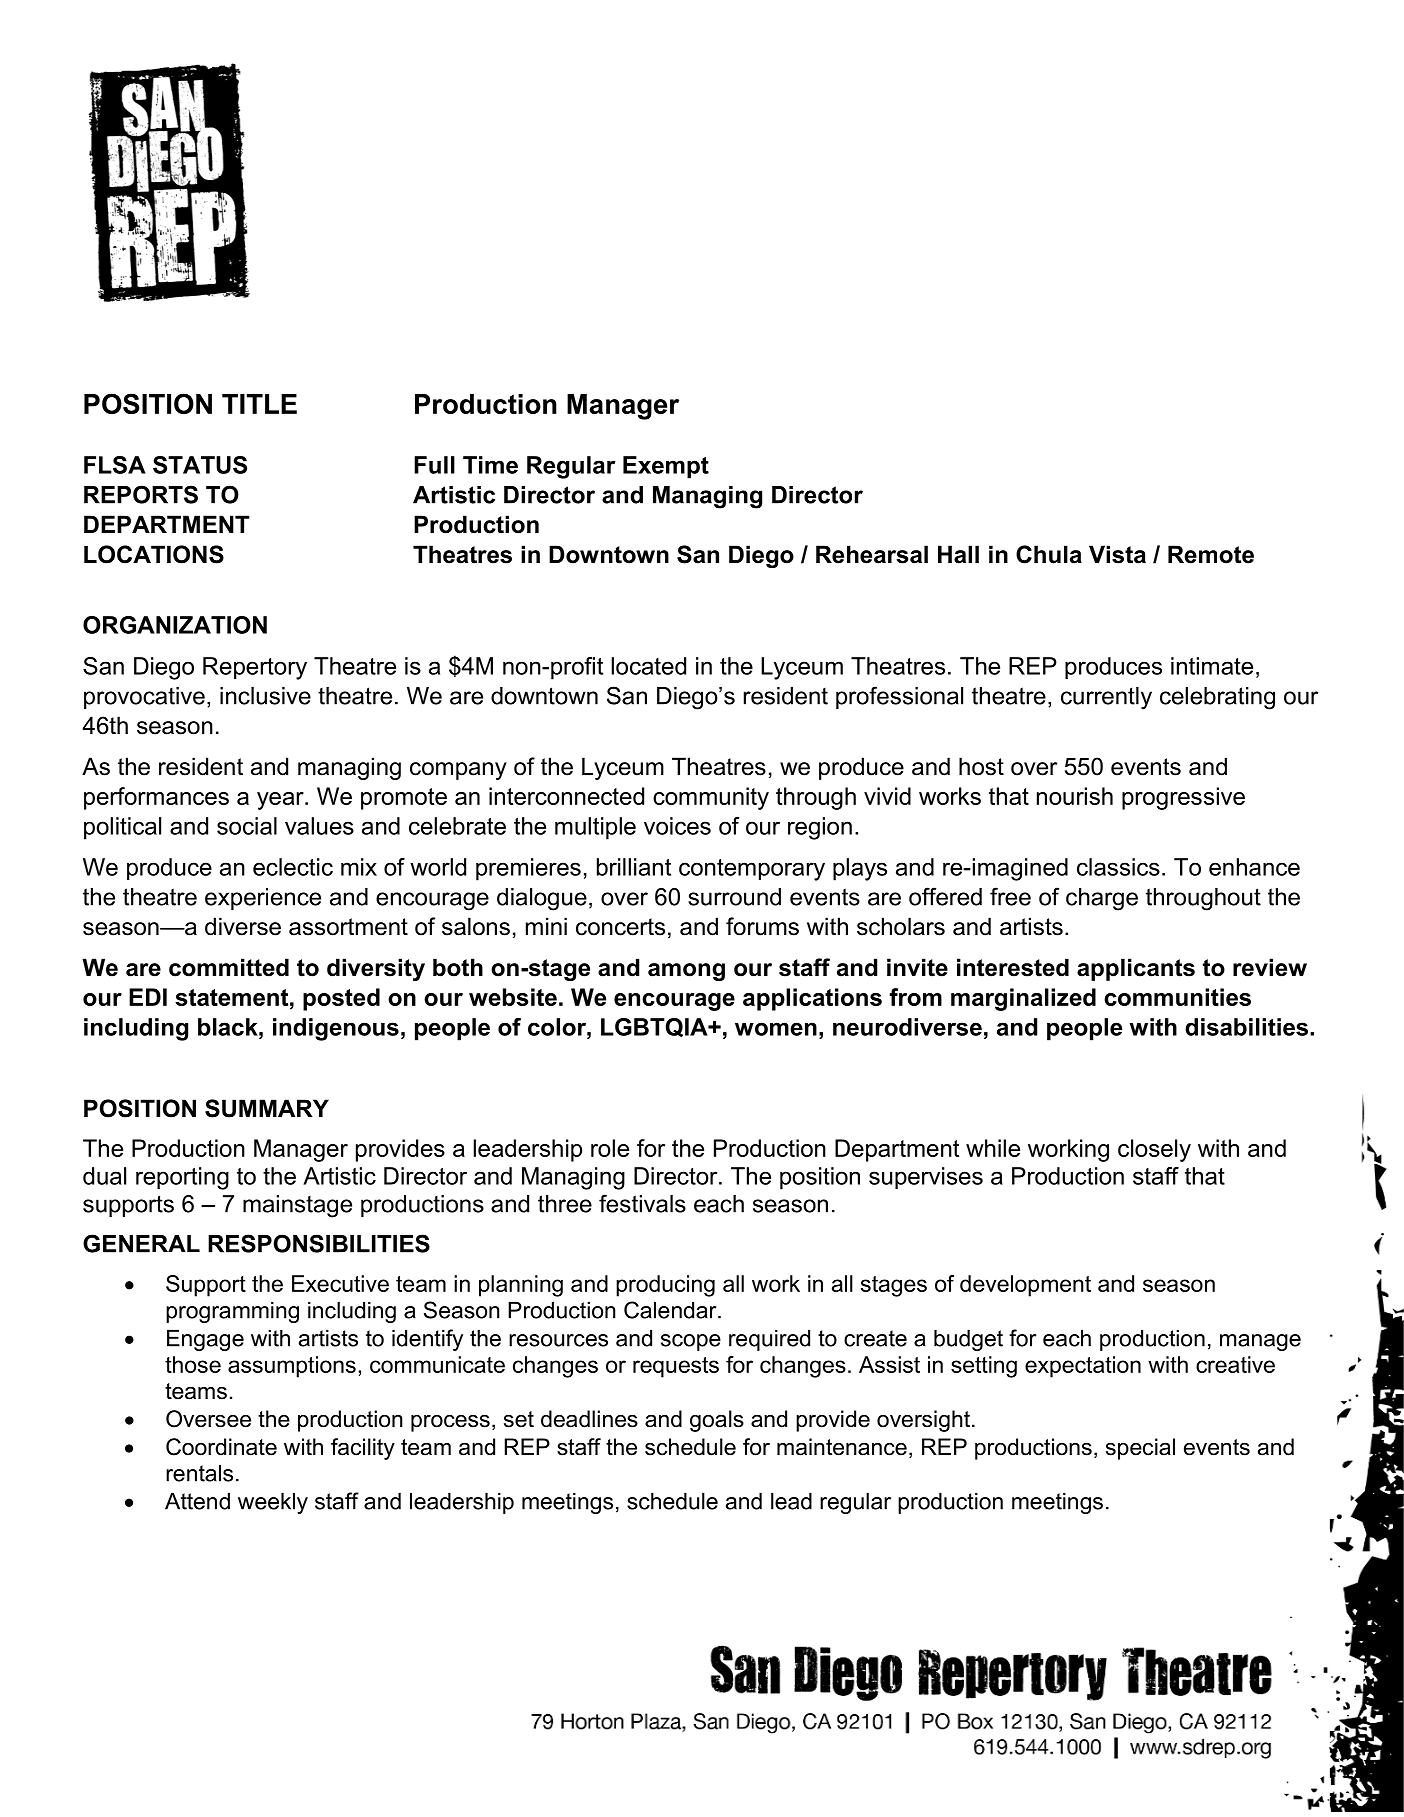  What do you see at coordinates (1106, 698) in the page?
I see `currently` at bounding box center [1106, 698].
